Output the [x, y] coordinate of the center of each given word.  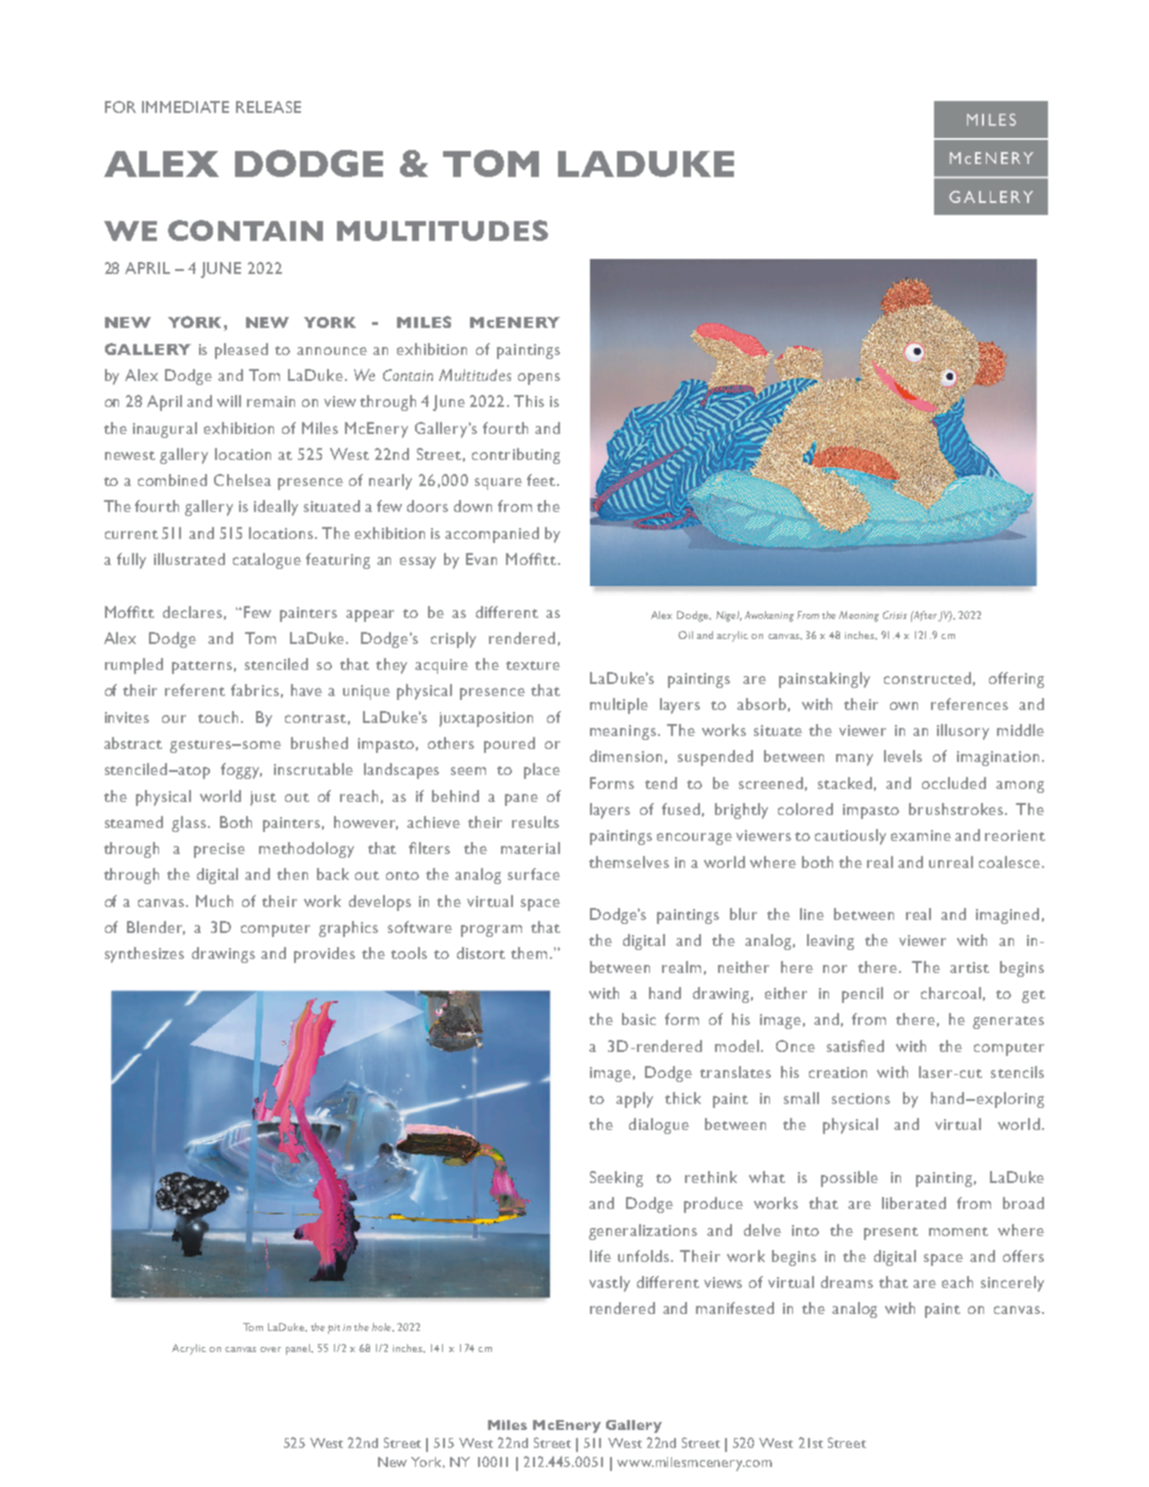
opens [539, 379]
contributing [516, 456]
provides [324, 955]
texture [533, 665]
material [530, 848]
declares [192, 612]
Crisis [895, 615]
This [529, 401]
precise [219, 850]
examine [921, 835]
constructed [927, 678]
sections [861, 1098]
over [270, 1349]
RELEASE [268, 107]
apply [634, 1100]
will [229, 401]
